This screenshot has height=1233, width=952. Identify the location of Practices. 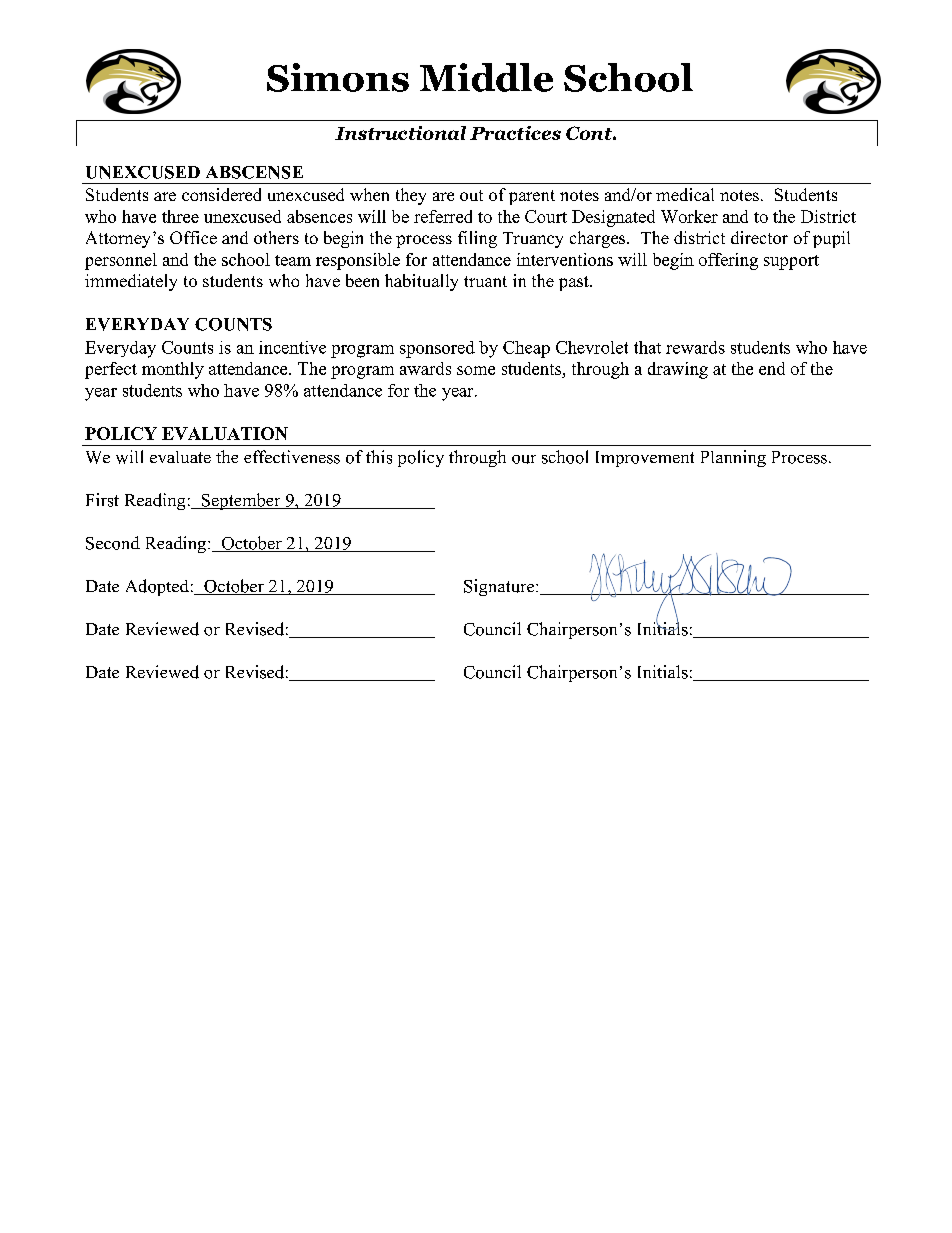
(515, 133).
